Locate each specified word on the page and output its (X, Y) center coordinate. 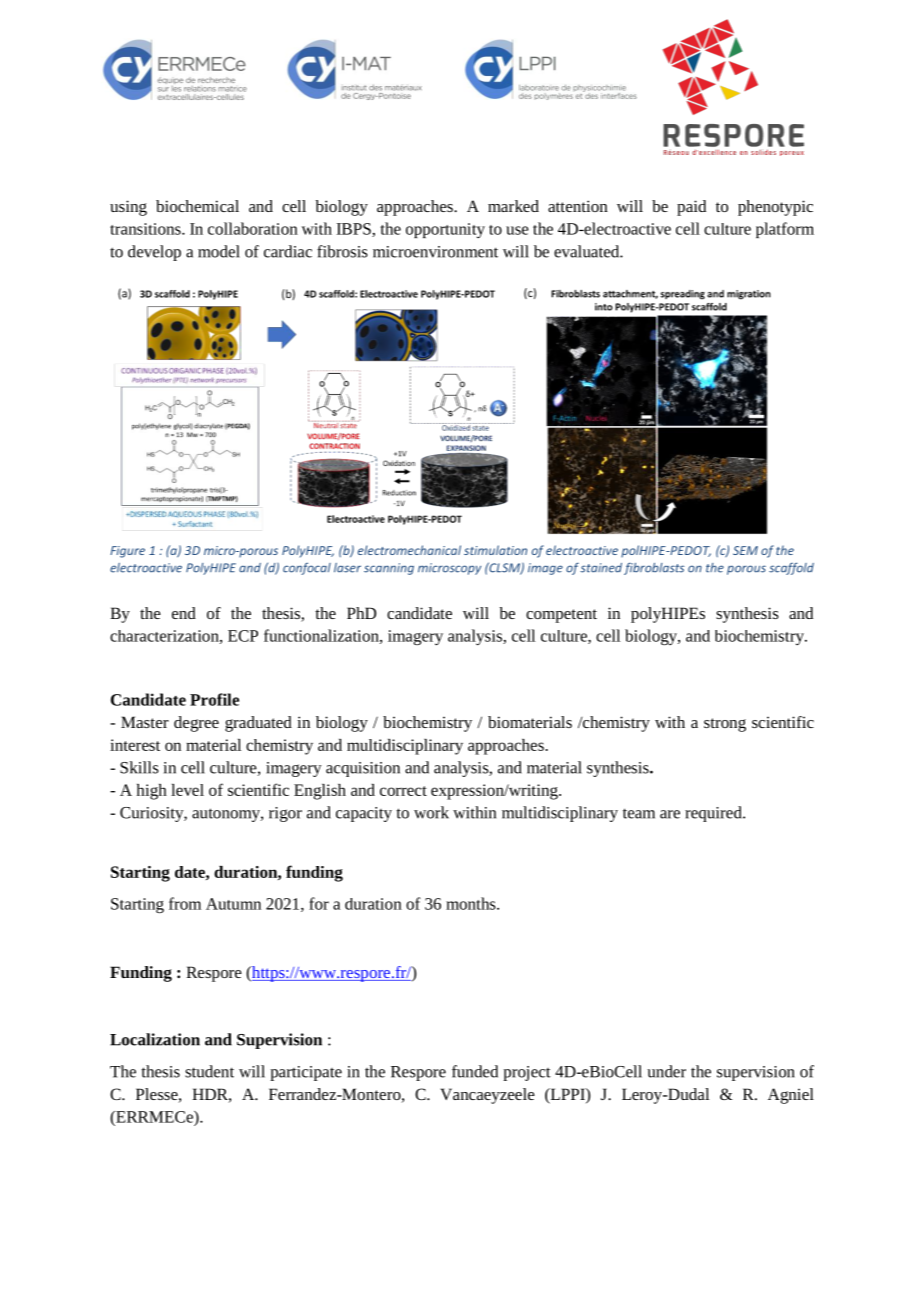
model (219, 251)
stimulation (495, 550)
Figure (127, 552)
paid (691, 208)
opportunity (445, 230)
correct (403, 791)
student (209, 1071)
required (714, 814)
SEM (745, 550)
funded (475, 1071)
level (187, 790)
